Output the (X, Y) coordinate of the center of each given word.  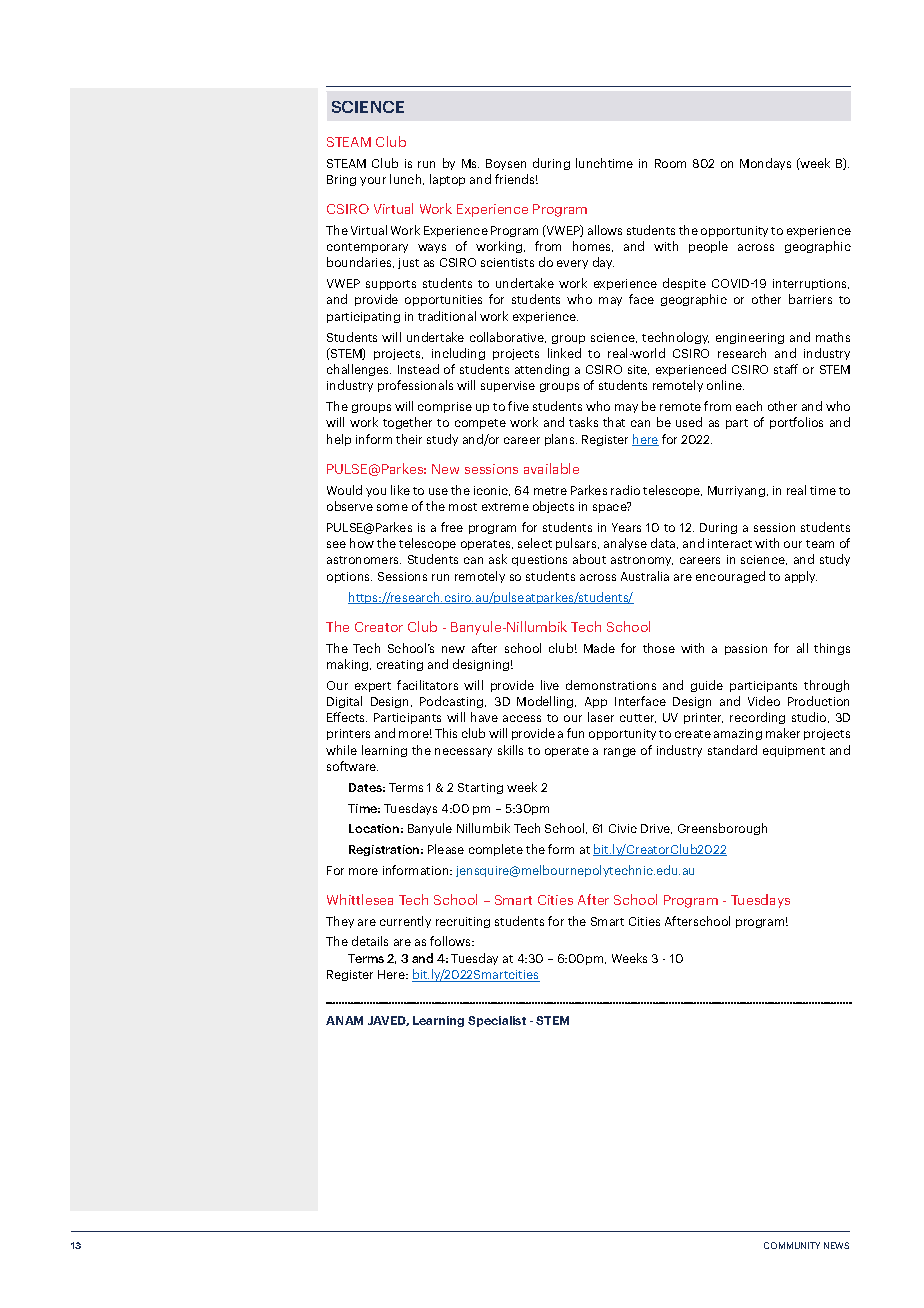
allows (605, 230)
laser (601, 717)
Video (764, 701)
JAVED (388, 1021)
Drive (656, 829)
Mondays (765, 164)
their (409, 439)
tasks (583, 422)
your (373, 181)
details (370, 941)
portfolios (796, 423)
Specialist (497, 1021)
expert (373, 687)
